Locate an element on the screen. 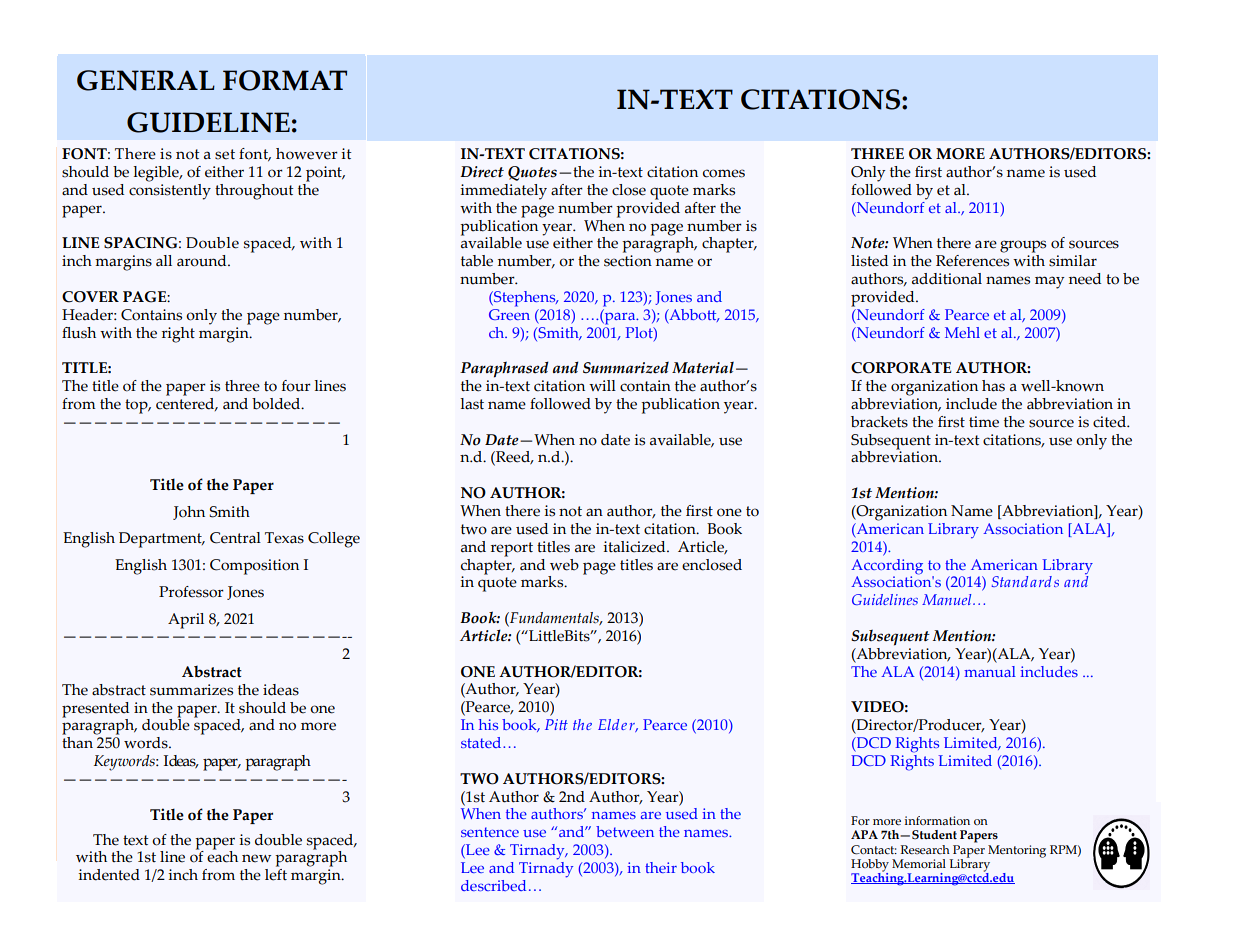 The width and height of the screenshot is (1233, 952). section is located at coordinates (628, 261).
